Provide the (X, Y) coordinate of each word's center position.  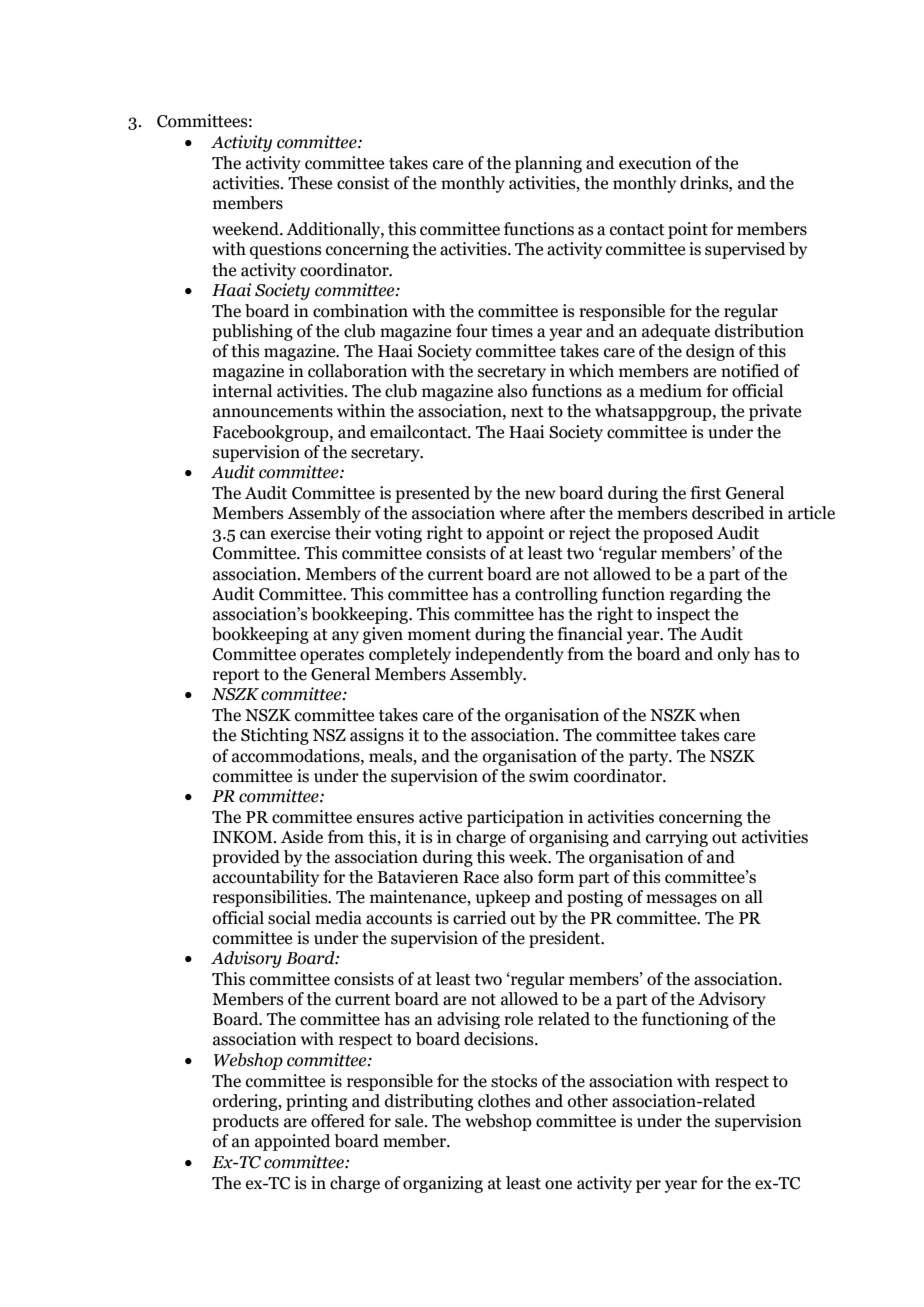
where (522, 513)
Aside (302, 837)
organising (569, 838)
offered (338, 1121)
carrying (677, 838)
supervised (745, 250)
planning (548, 164)
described (728, 513)
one (558, 1185)
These (310, 183)
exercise (300, 533)
